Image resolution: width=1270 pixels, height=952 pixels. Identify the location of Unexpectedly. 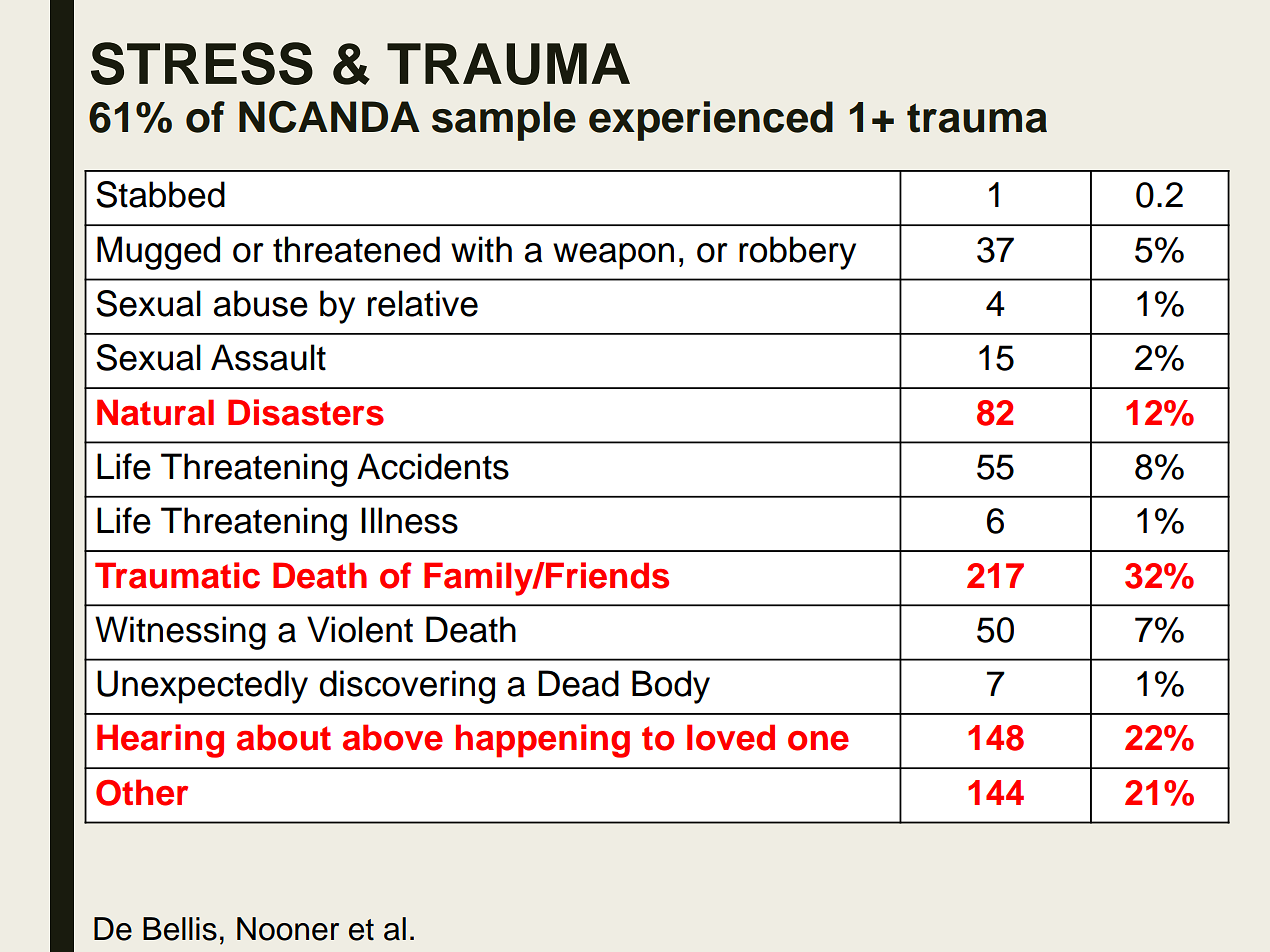
(202, 687).
